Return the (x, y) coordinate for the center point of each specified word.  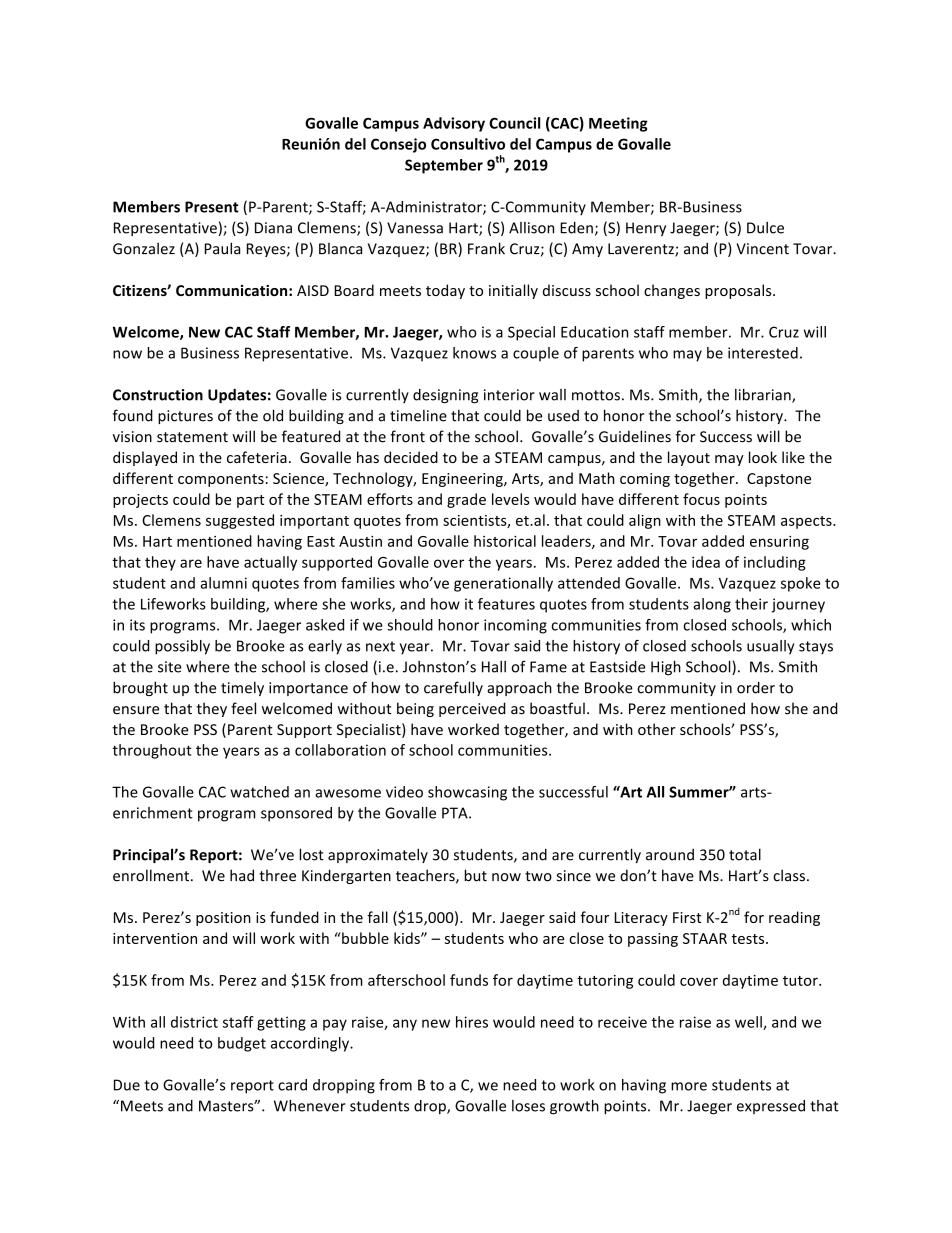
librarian (764, 395)
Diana (273, 228)
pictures (185, 417)
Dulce (765, 228)
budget (242, 1044)
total (745, 854)
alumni (223, 583)
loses (528, 1106)
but (476, 875)
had (242, 875)
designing (445, 396)
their (751, 604)
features (506, 604)
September (444, 166)
